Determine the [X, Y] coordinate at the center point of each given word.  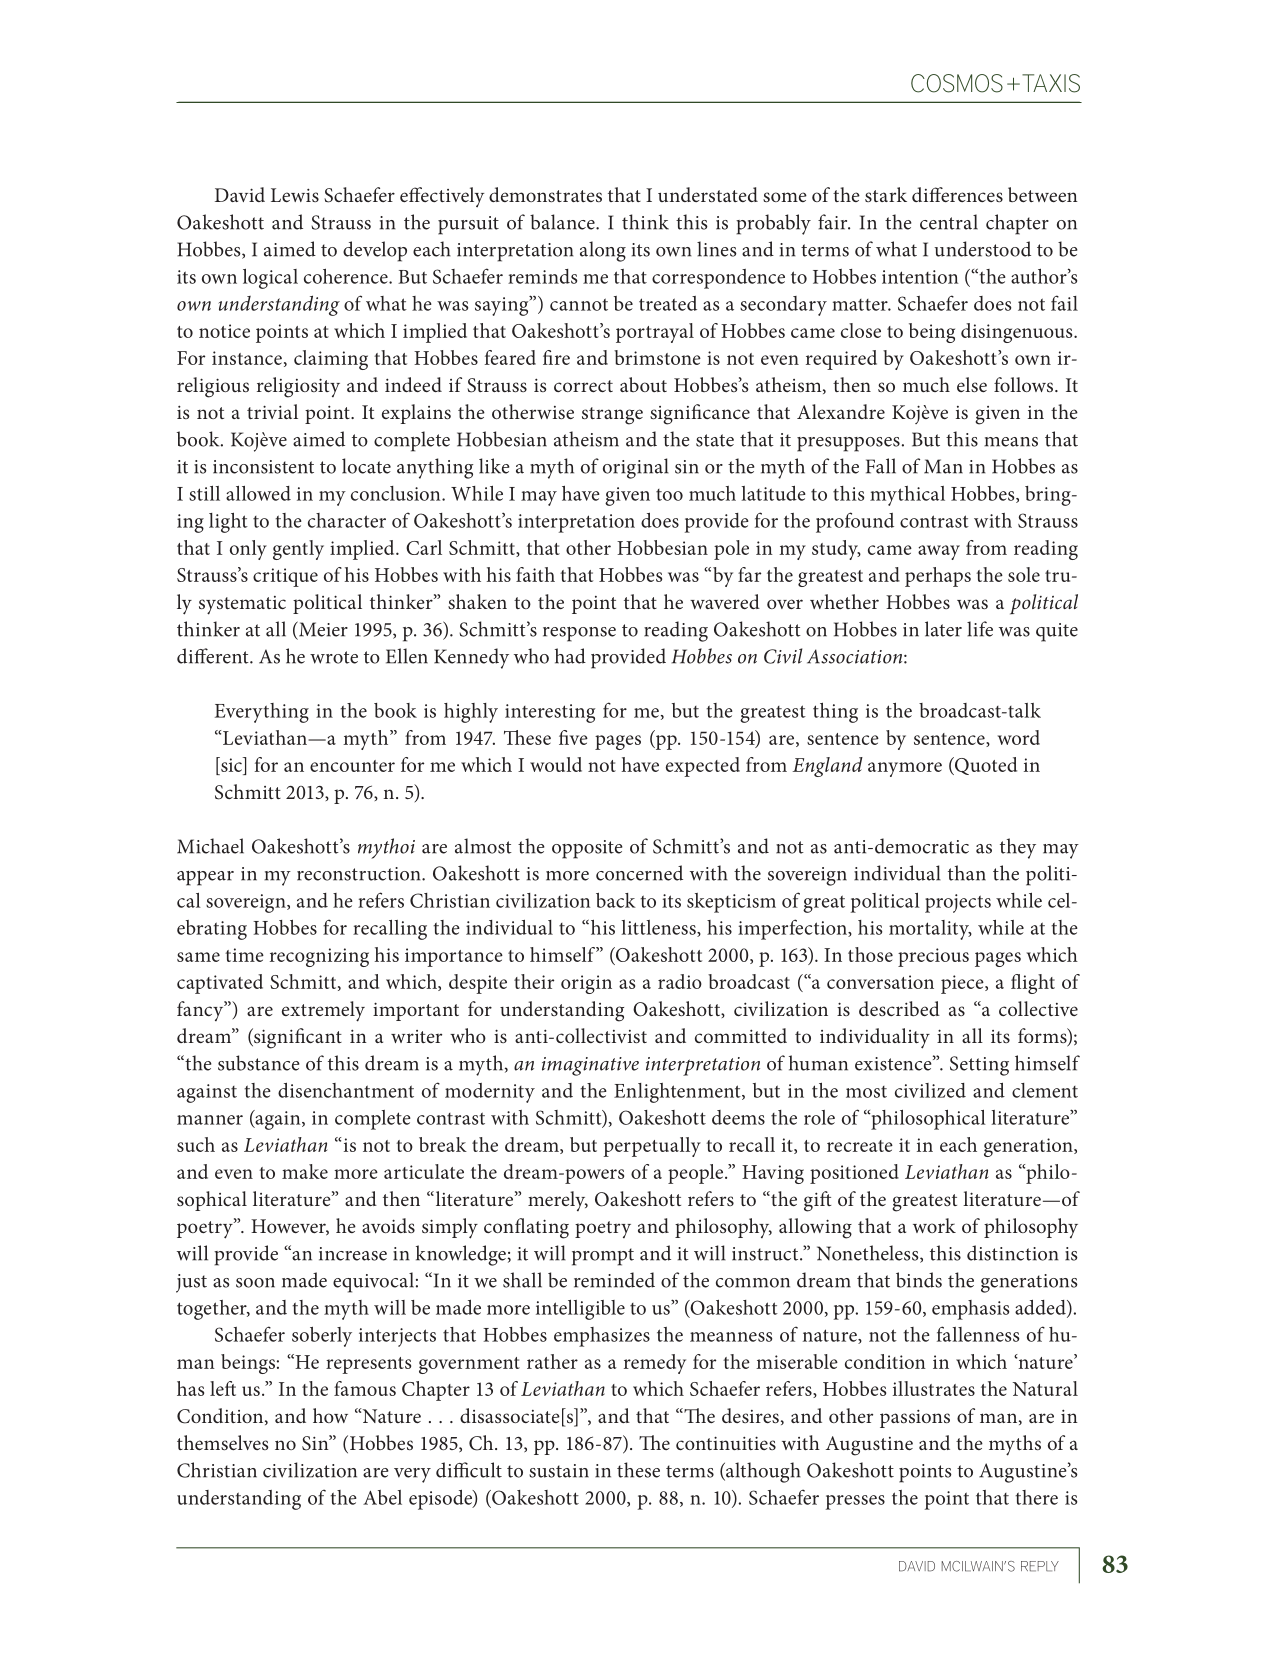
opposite [587, 849]
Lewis [295, 195]
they [1018, 848]
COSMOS [957, 83]
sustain [559, 1471]
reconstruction [360, 874]
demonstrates [545, 194]
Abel [382, 1497]
